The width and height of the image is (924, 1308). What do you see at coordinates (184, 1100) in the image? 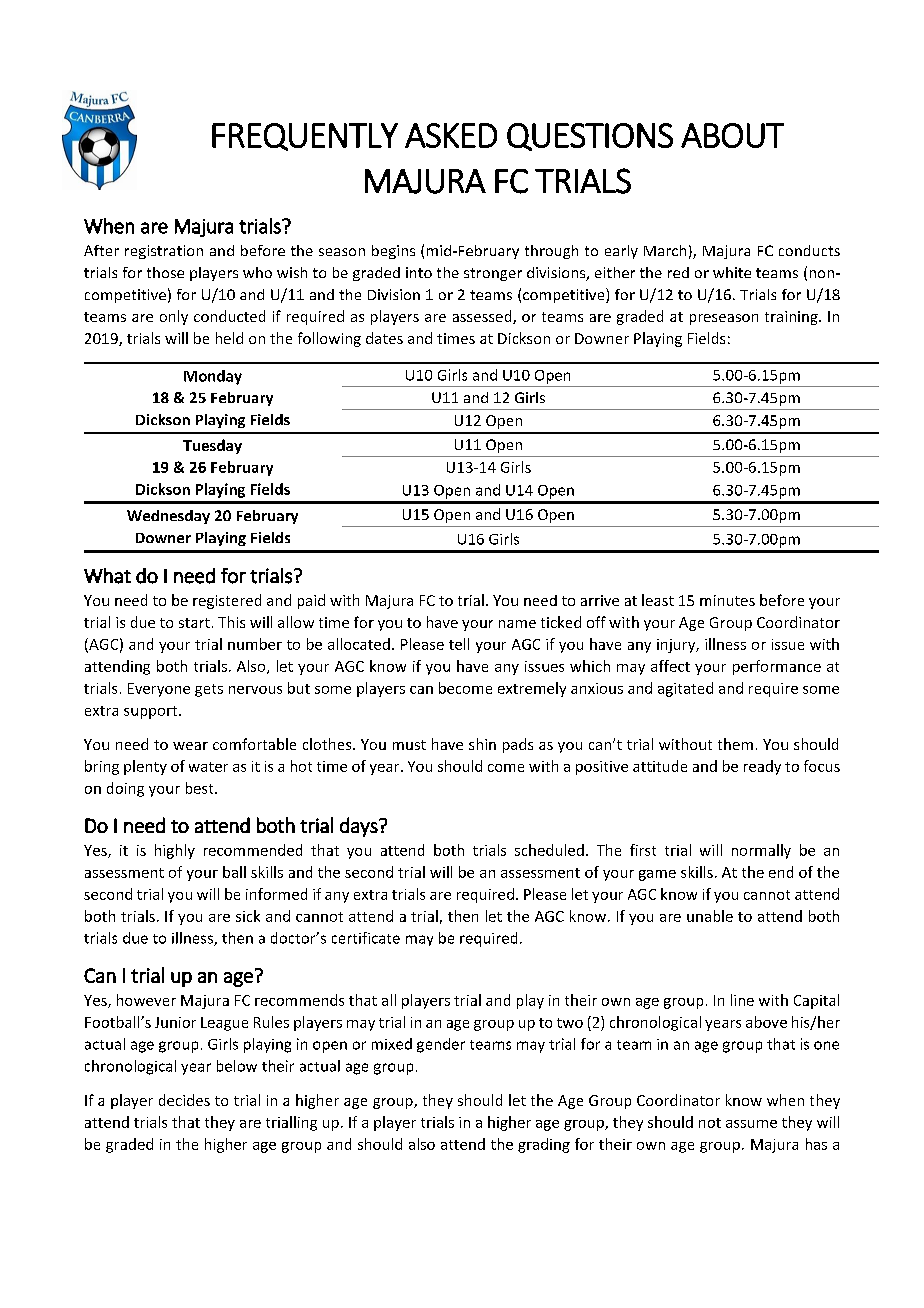
I see `decides` at bounding box center [184, 1100].
